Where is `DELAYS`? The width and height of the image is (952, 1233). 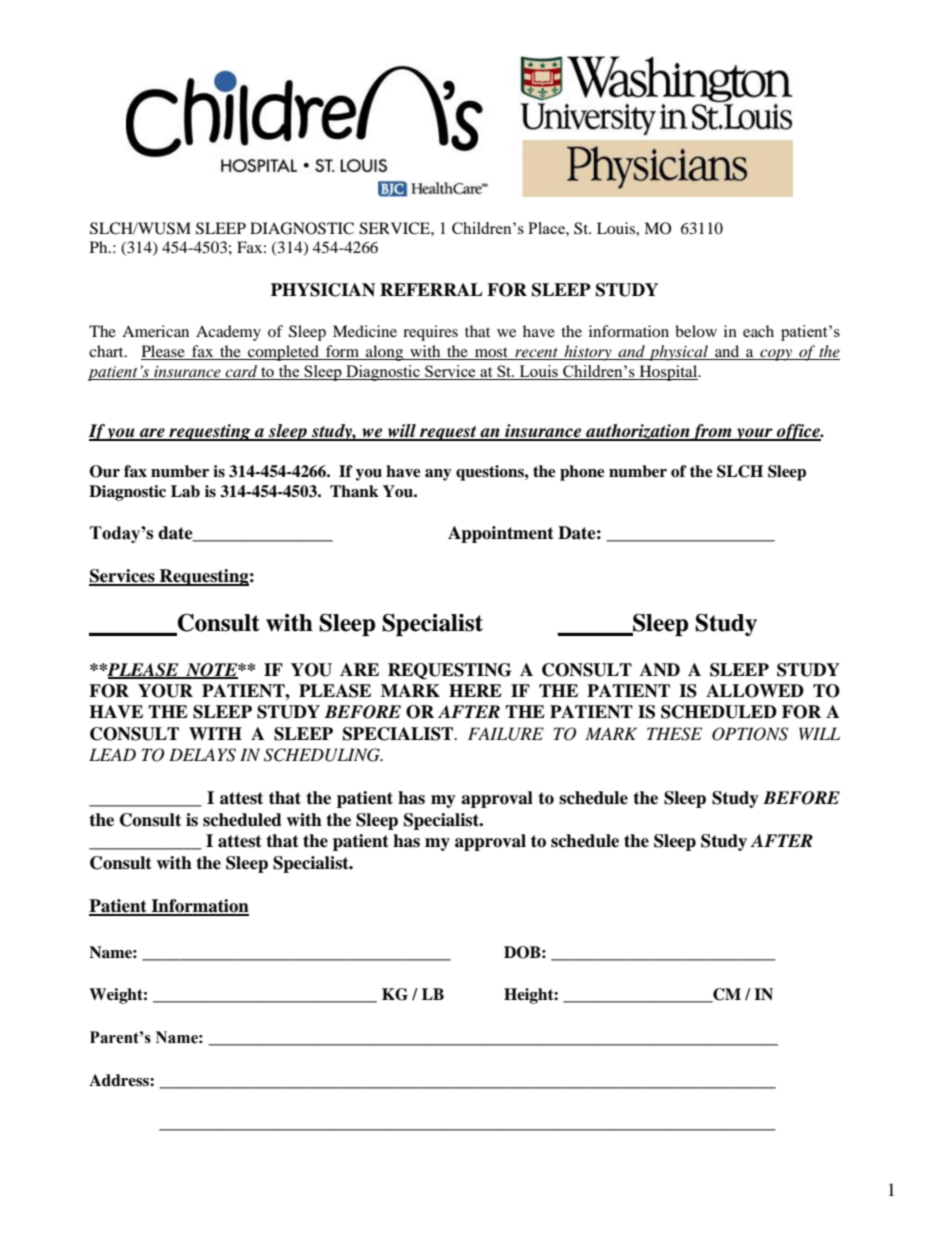 DELAYS is located at coordinates (202, 755).
